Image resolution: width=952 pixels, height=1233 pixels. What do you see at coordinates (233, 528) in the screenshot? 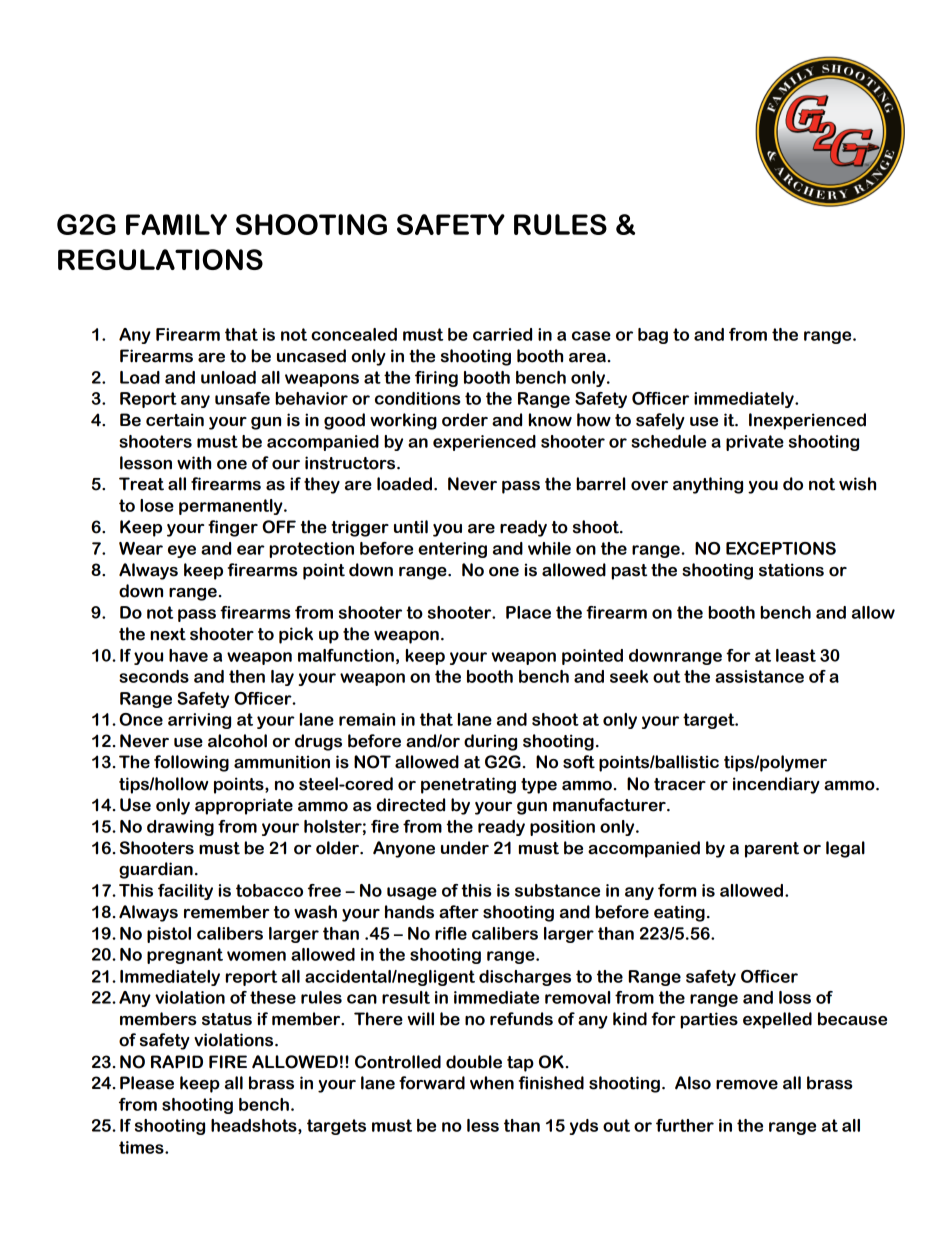
I see `finger` at bounding box center [233, 528].
